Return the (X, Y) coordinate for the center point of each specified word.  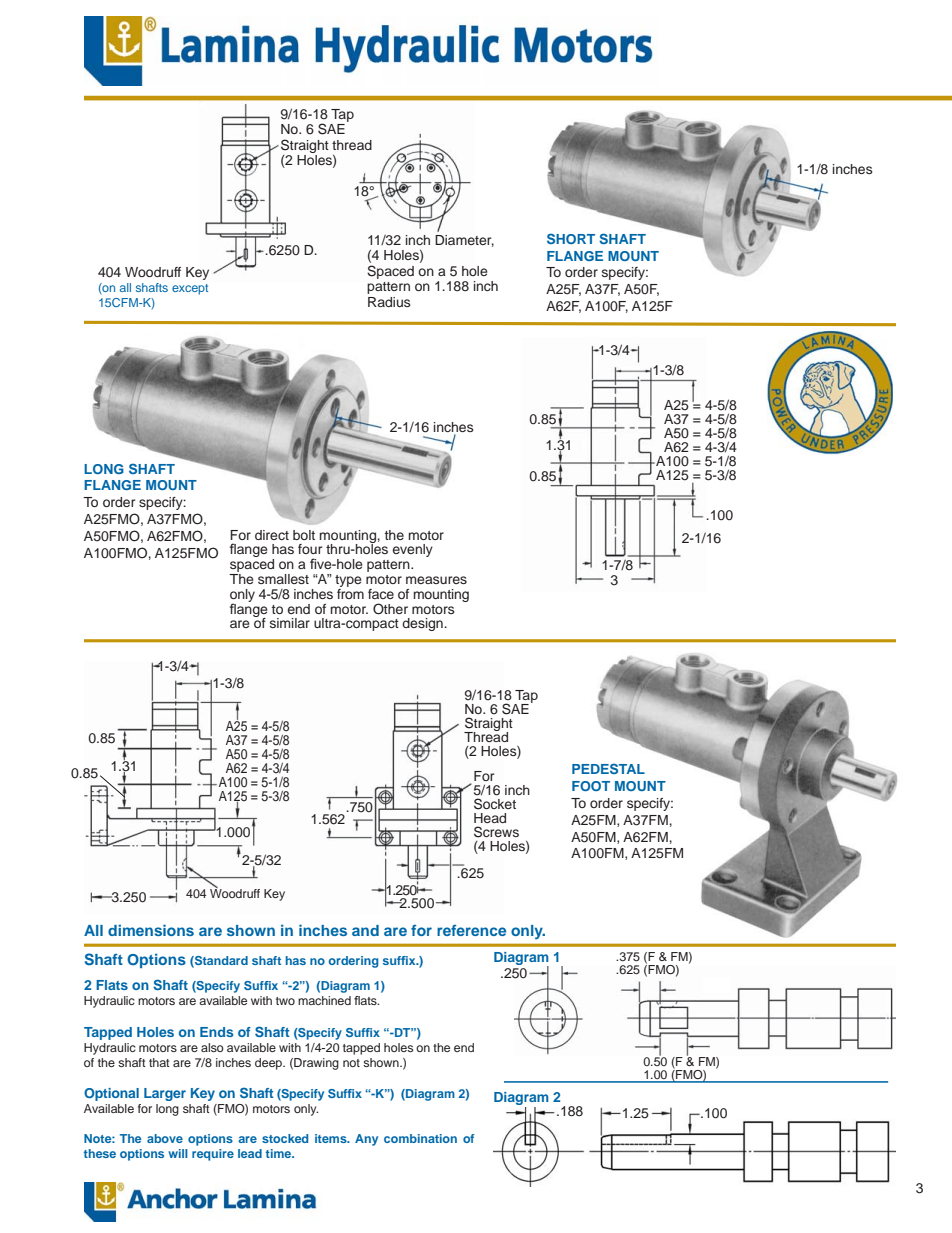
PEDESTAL (608, 768)
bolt (304, 535)
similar (290, 623)
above (165, 1138)
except (190, 289)
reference (471, 930)
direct (272, 535)
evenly (413, 550)
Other (390, 609)
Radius (389, 302)
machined (324, 1000)
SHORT (571, 238)
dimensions (151, 930)
